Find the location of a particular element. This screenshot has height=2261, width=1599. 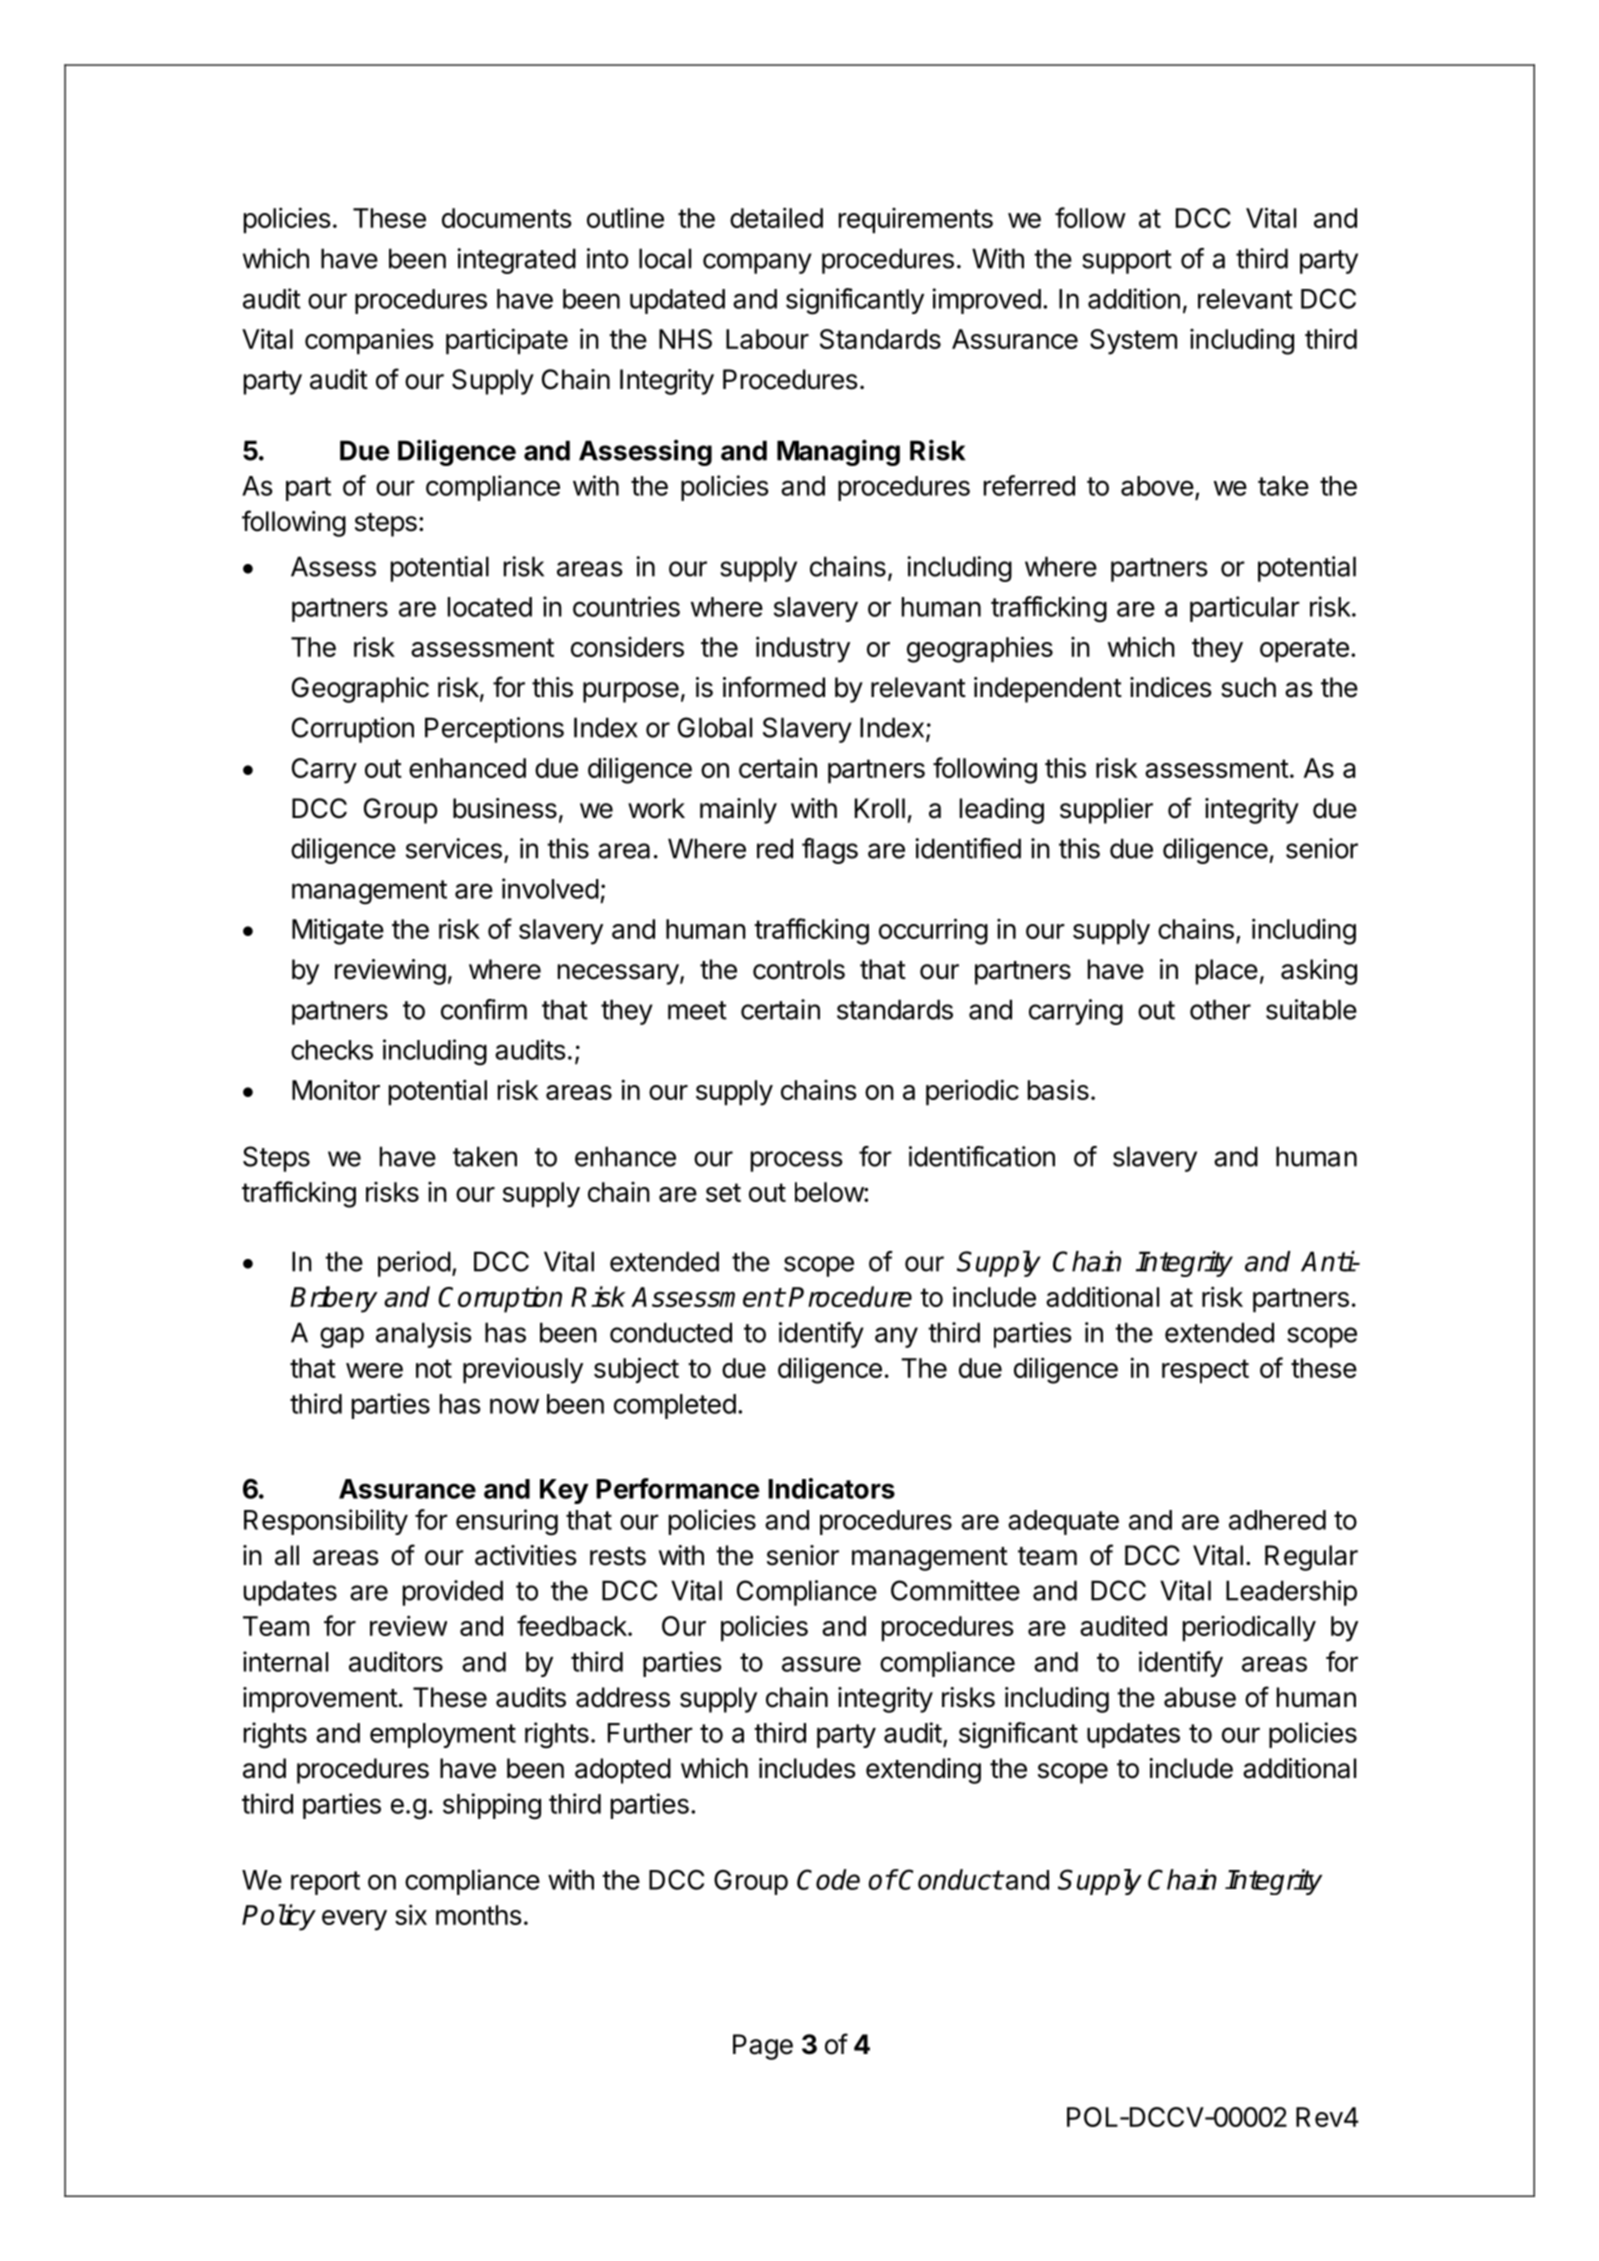

companies is located at coordinates (369, 342).
